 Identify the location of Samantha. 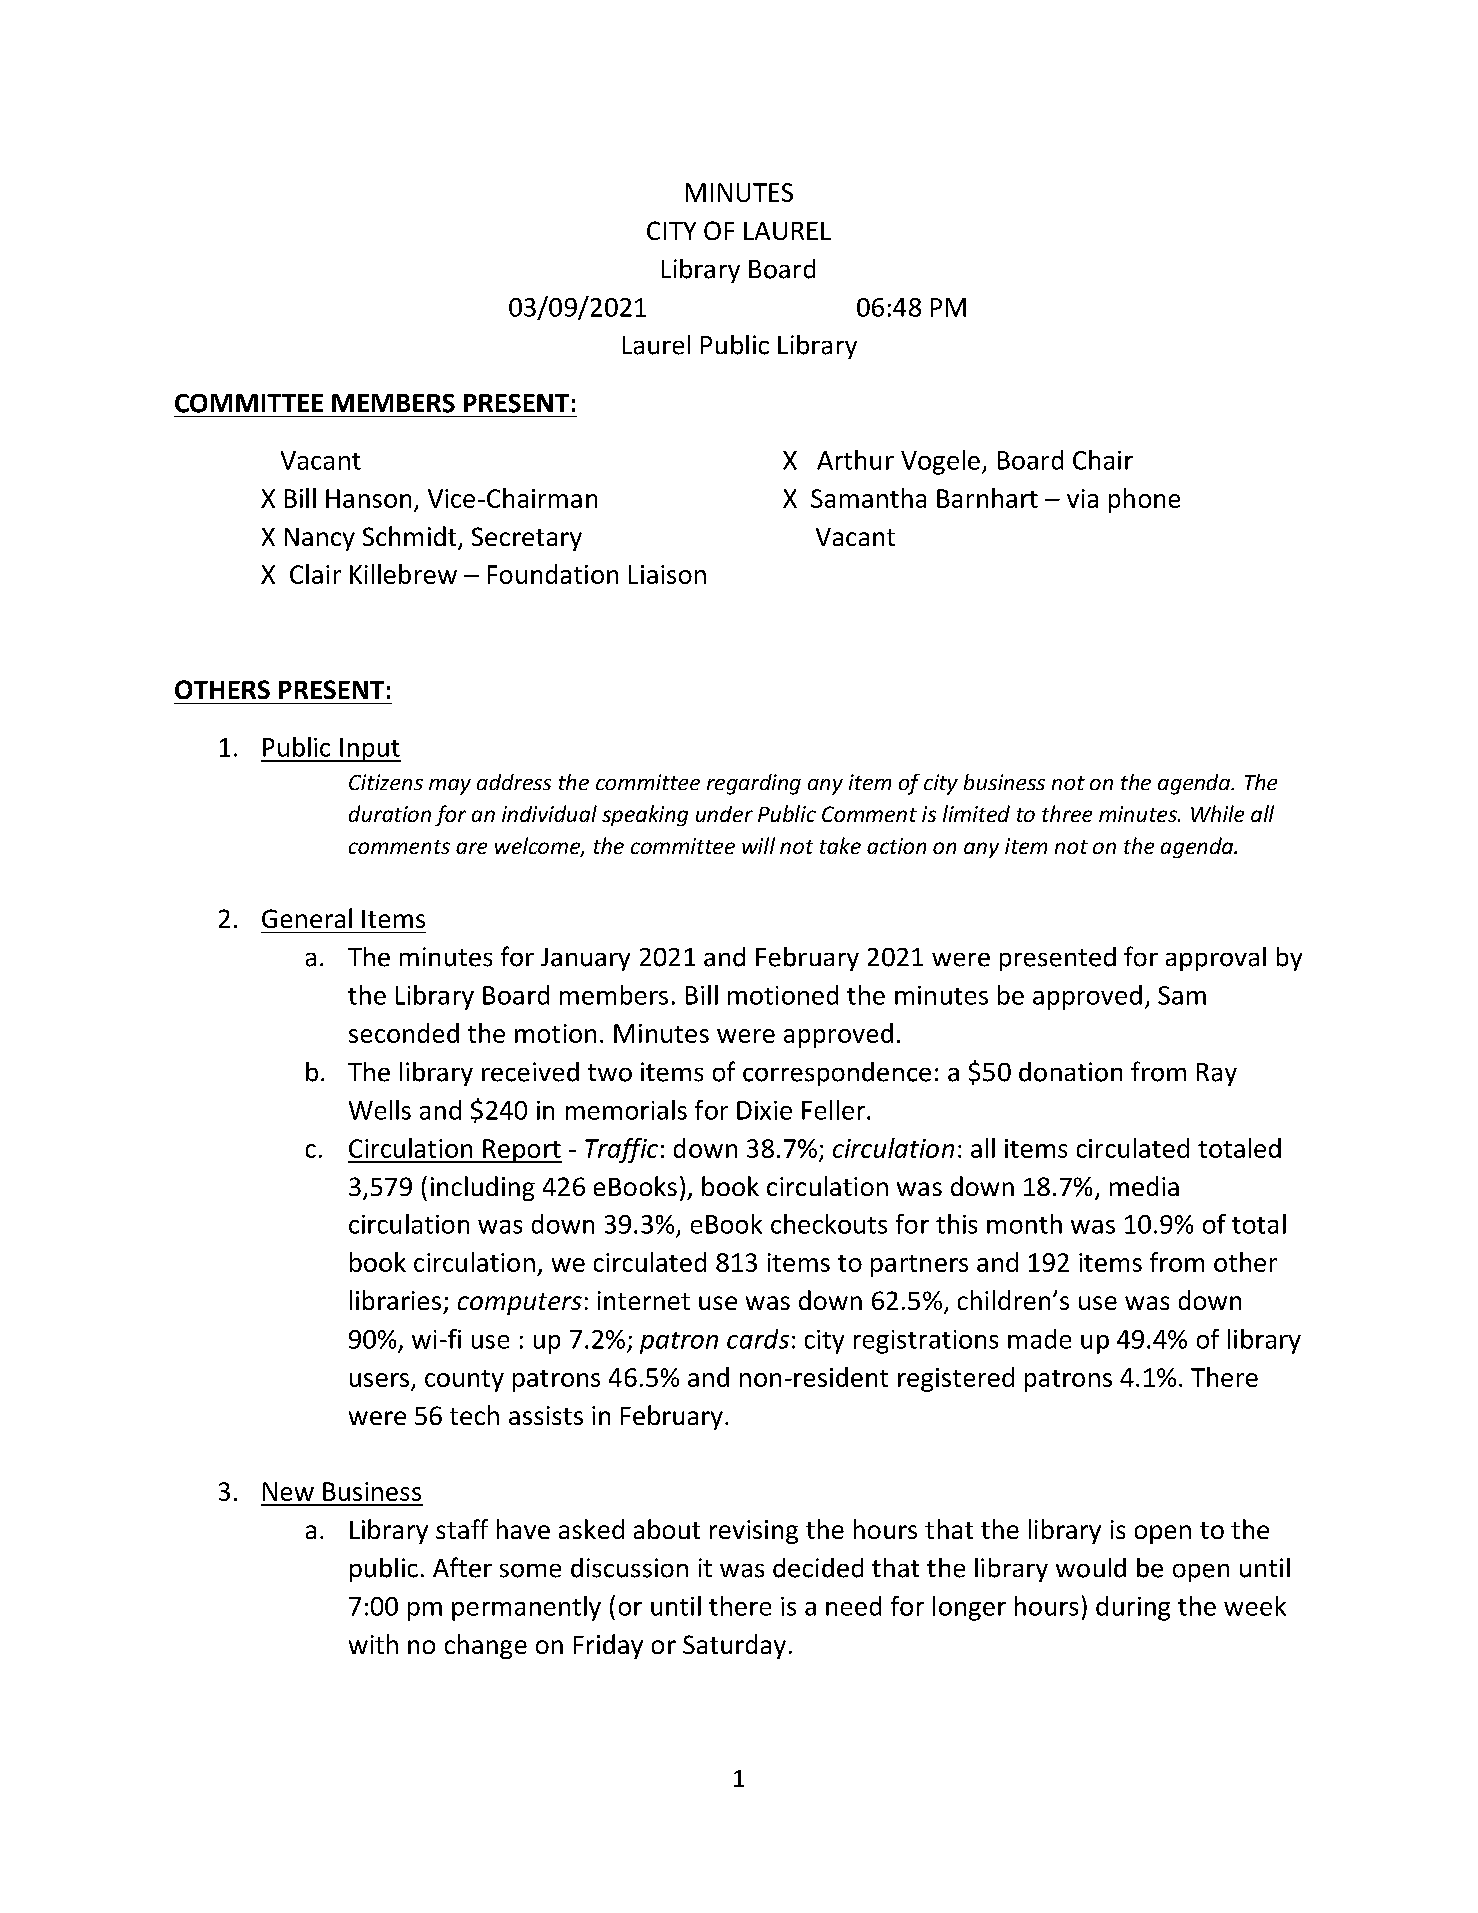
(868, 498).
